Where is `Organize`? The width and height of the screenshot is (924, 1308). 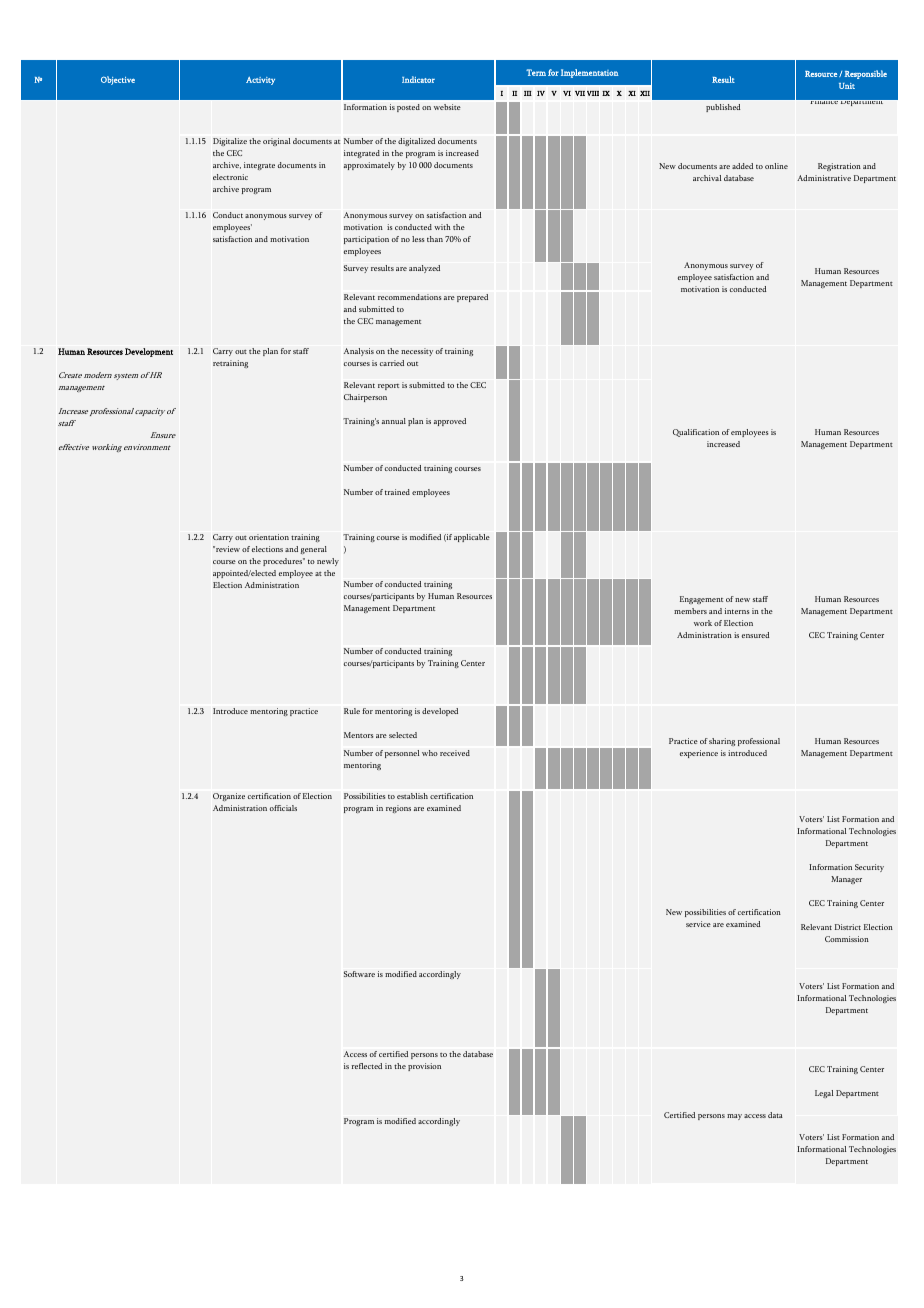 Organize is located at coordinates (229, 797).
